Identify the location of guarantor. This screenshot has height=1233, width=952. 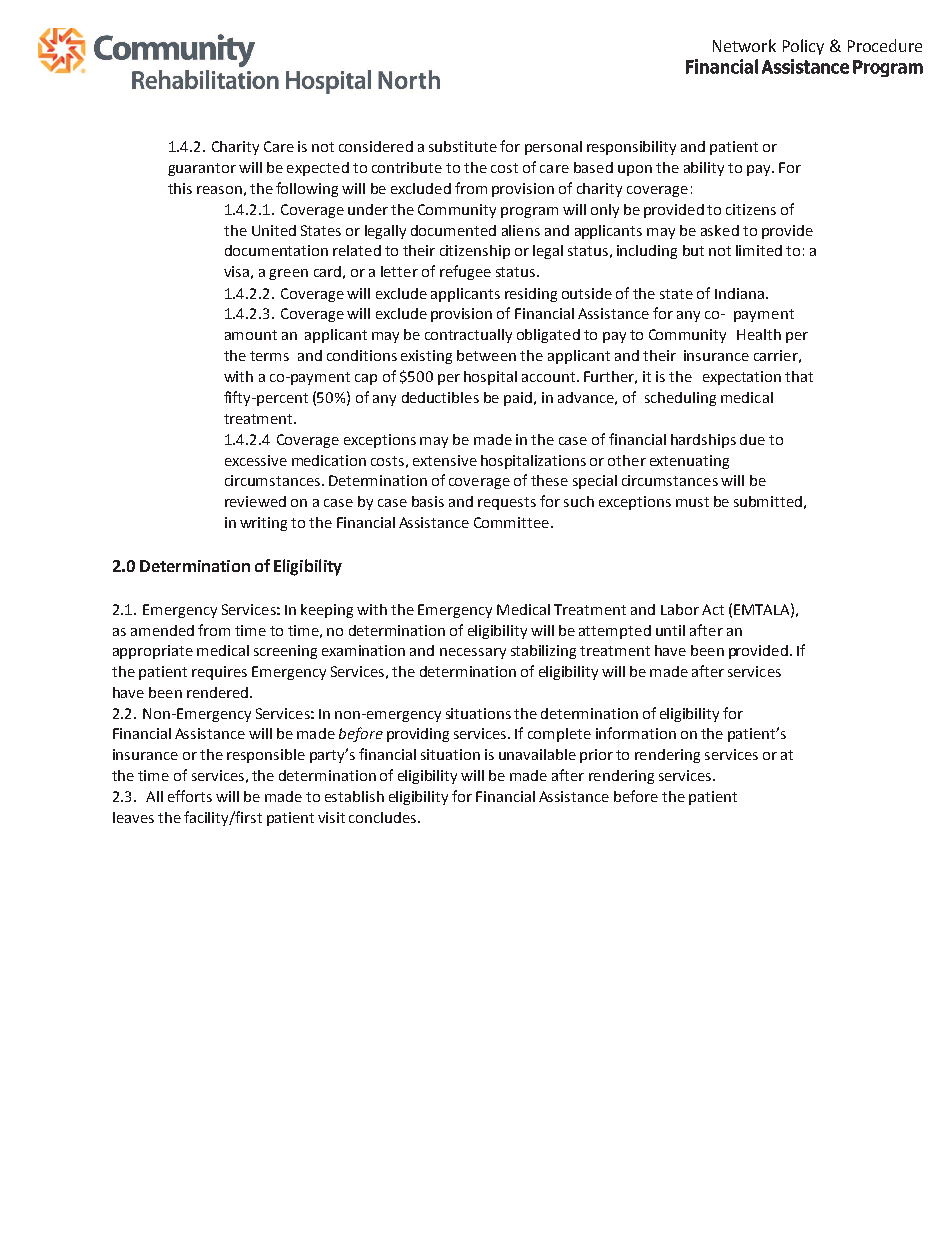
(202, 169).
